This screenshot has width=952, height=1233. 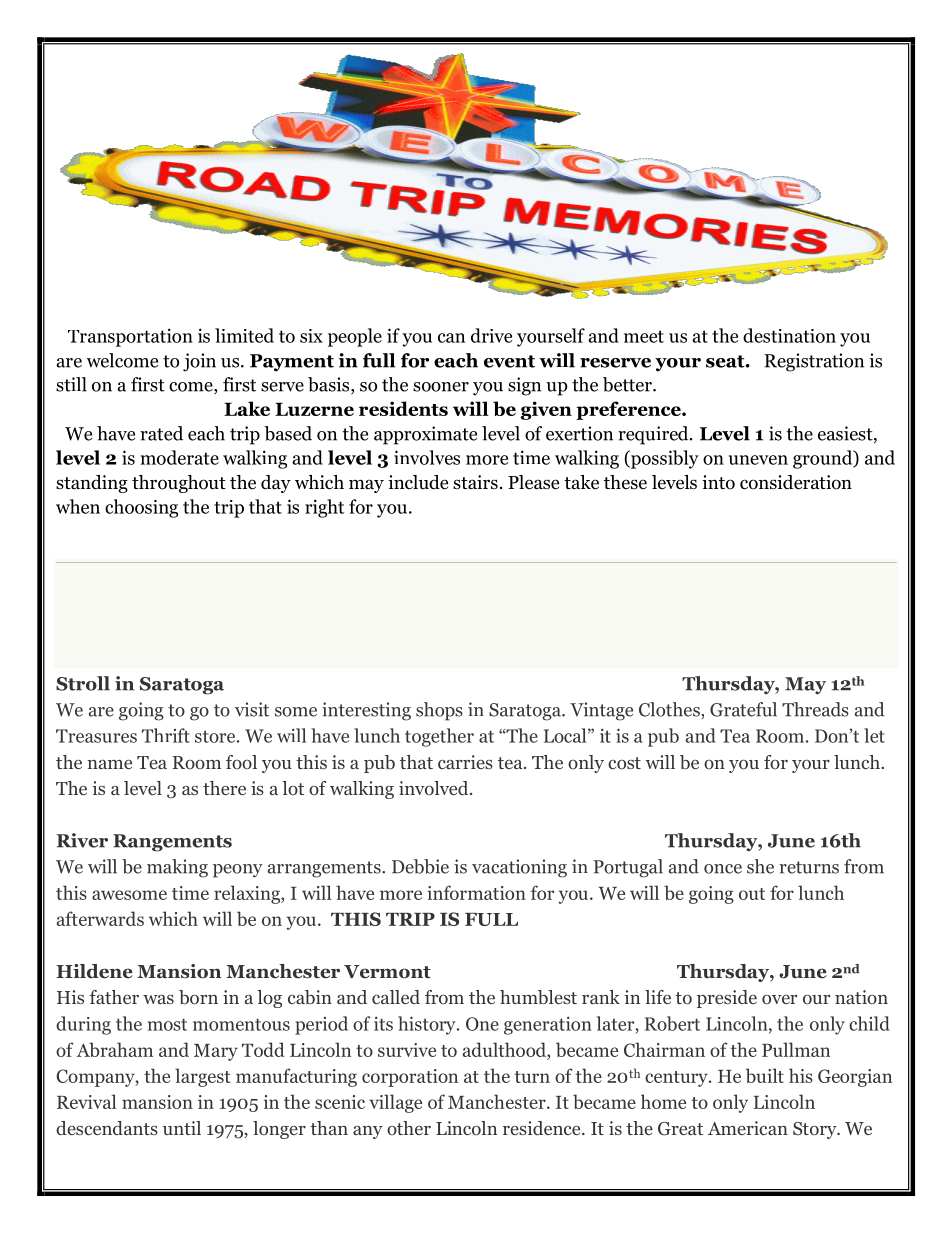 What do you see at coordinates (199, 362) in the screenshot?
I see `join` at bounding box center [199, 362].
